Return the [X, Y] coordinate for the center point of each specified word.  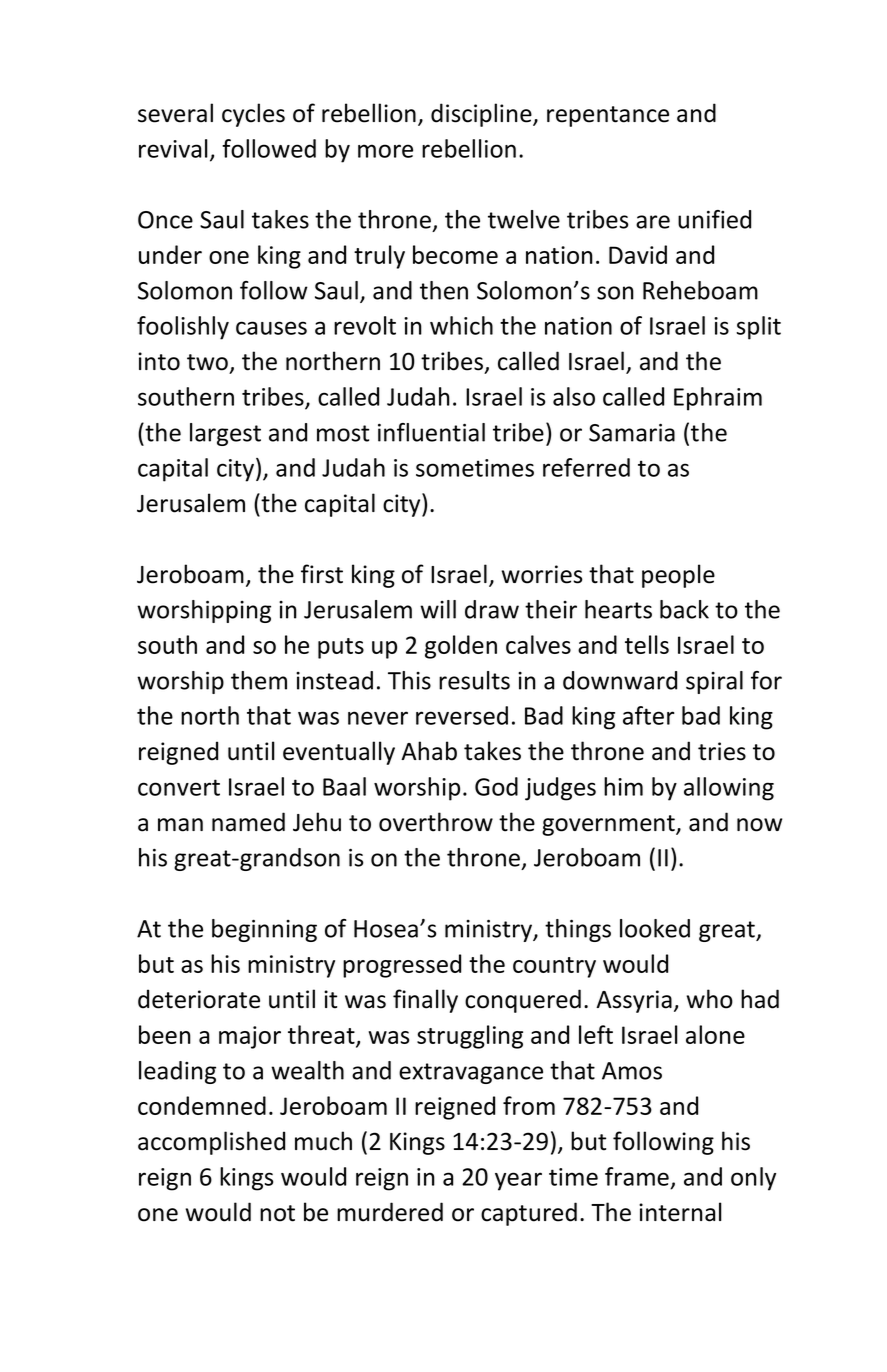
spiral [714, 682]
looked [655, 928]
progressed [402, 966]
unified [714, 219]
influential [431, 432]
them [259, 680]
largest [225, 434]
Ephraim [718, 399]
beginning [264, 930]
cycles [253, 115]
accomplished [211, 1143]
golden [461, 647]
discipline [482, 115]
